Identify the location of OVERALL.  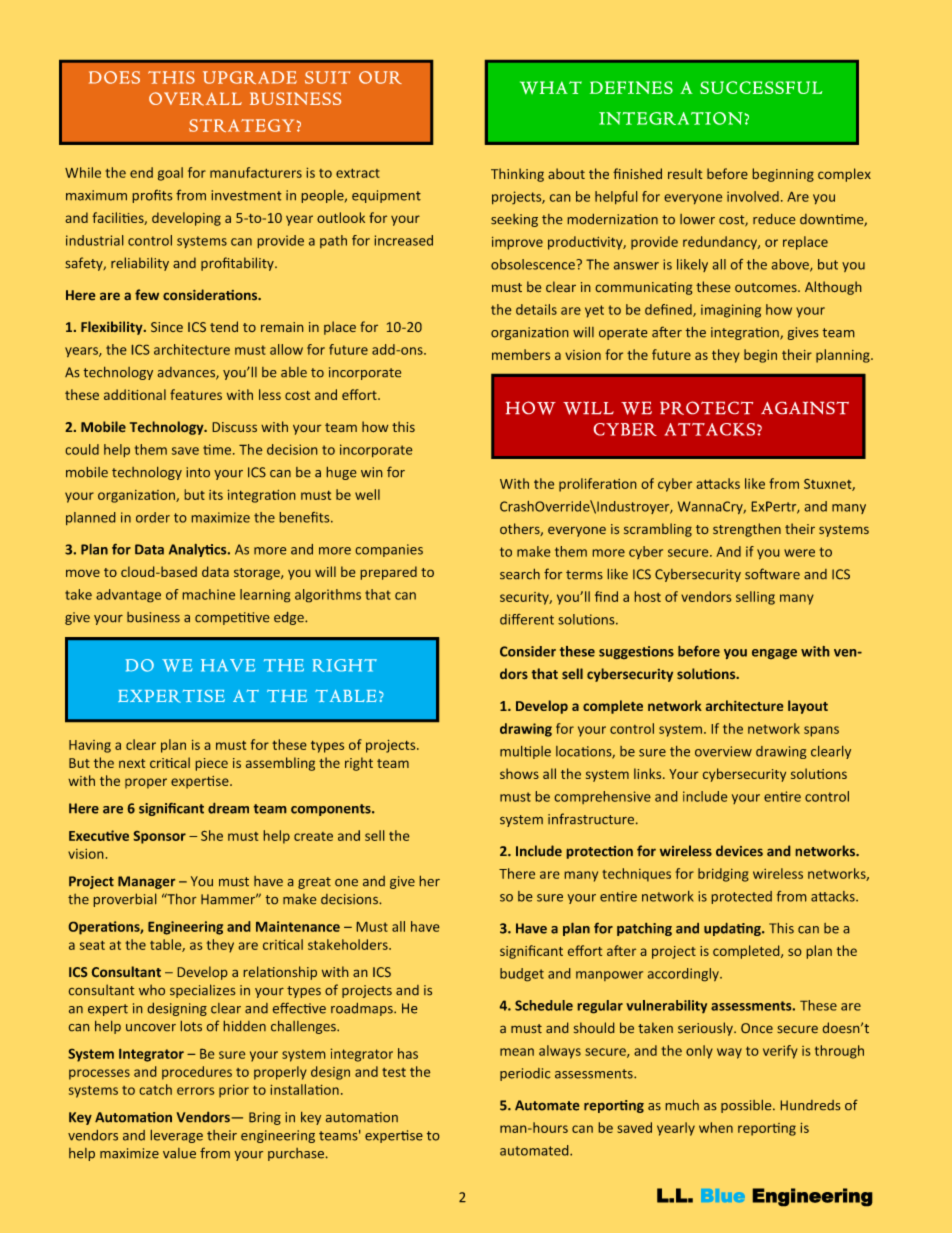
(195, 99).
